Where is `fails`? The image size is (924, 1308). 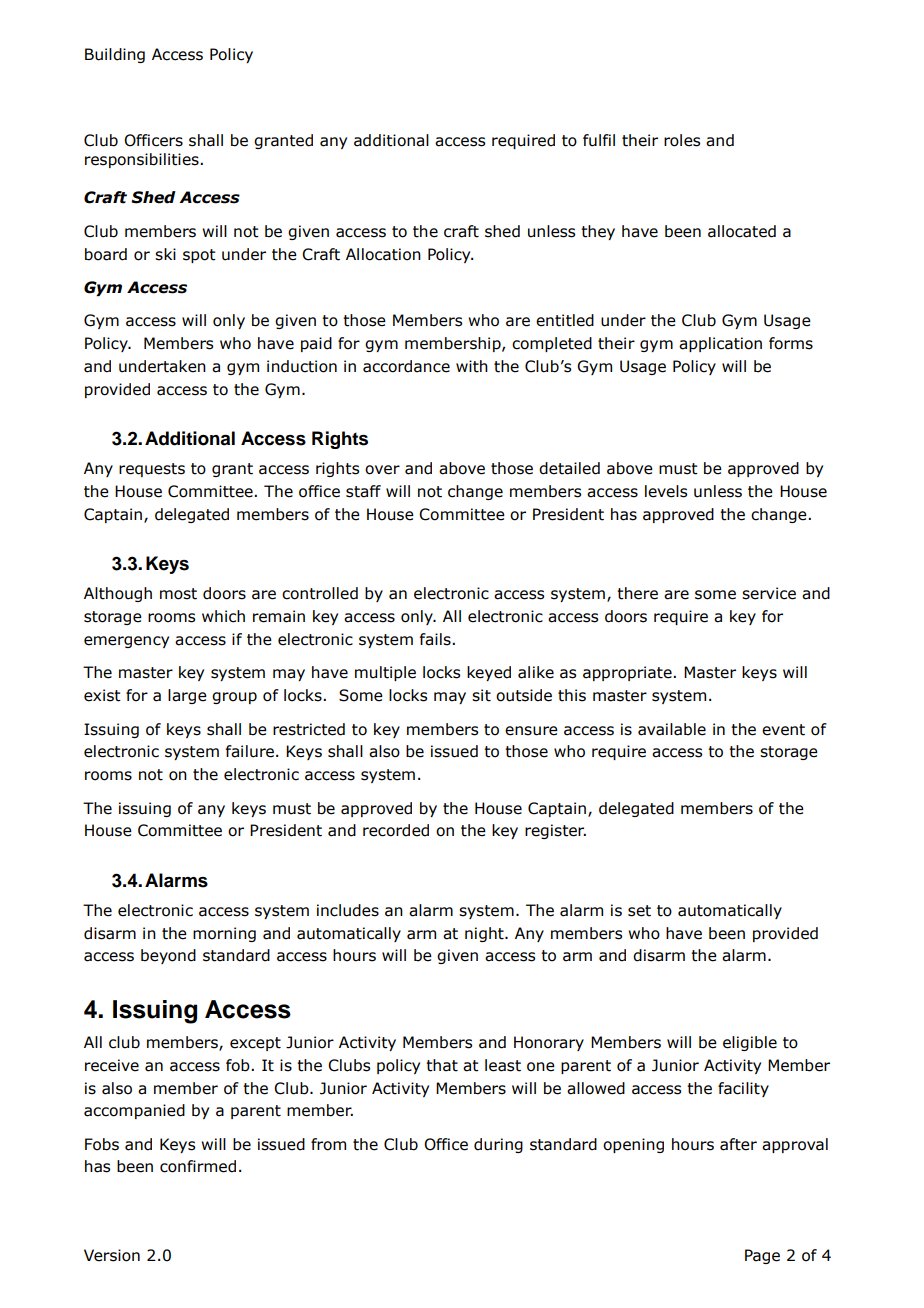
fails is located at coordinates (436, 639).
